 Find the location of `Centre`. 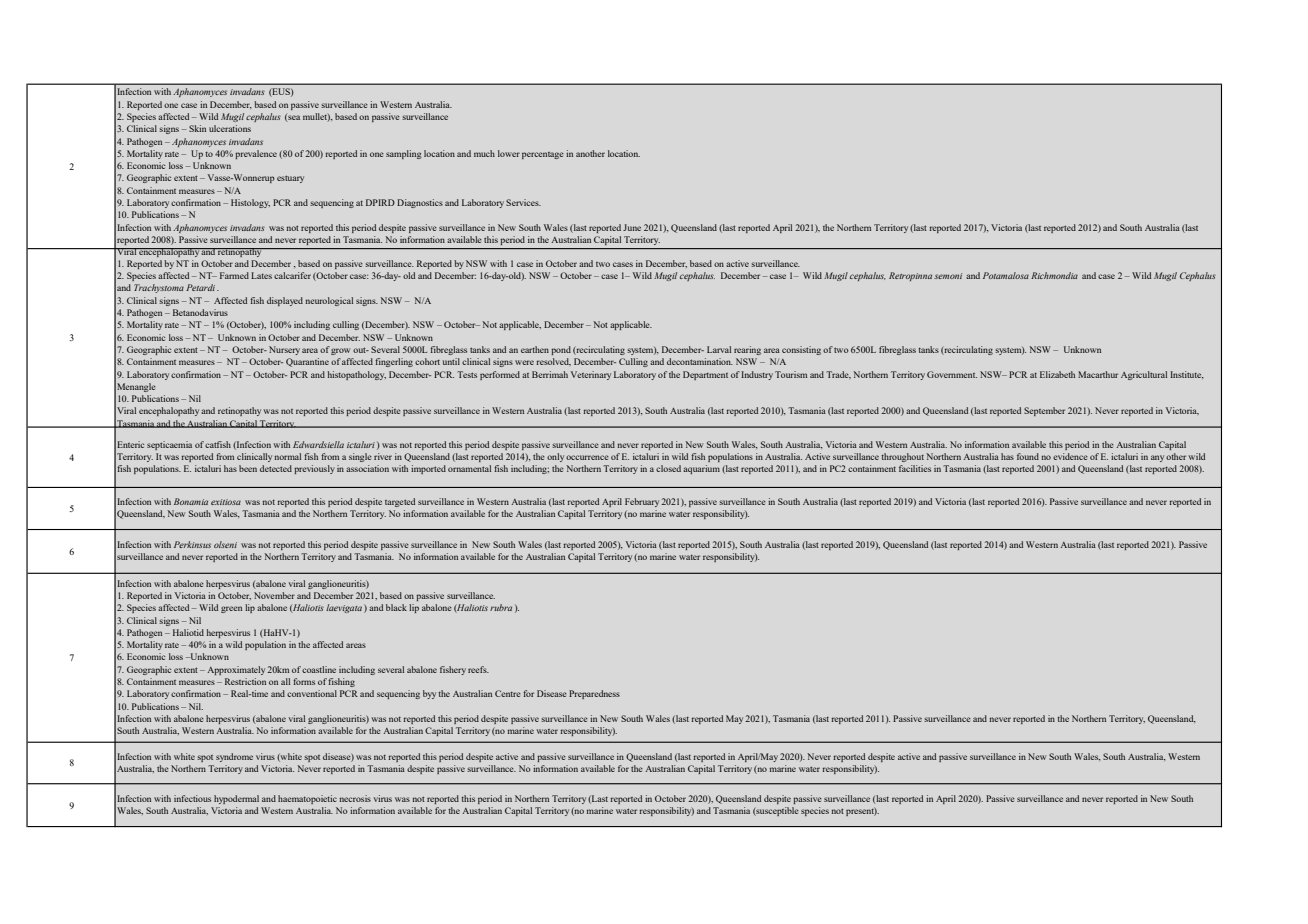

Centre is located at coordinates (508, 693).
